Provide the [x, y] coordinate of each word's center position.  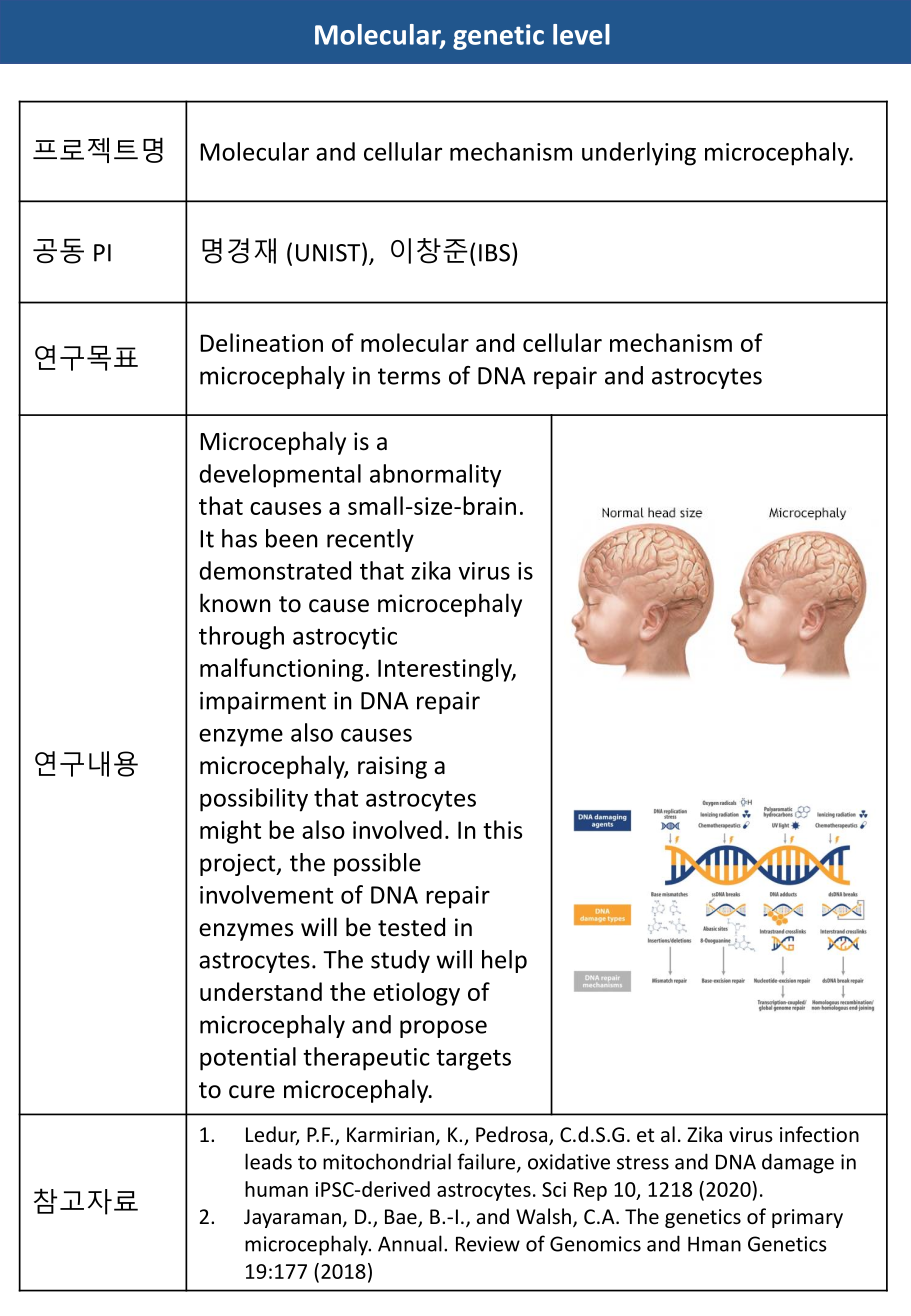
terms [409, 376]
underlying [639, 154]
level [581, 34]
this [502, 829]
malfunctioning [281, 670]
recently [370, 540]
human [276, 1189]
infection [819, 1134]
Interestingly [446, 670]
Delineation [261, 342]
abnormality [435, 476]
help [504, 961]
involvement [266, 894]
